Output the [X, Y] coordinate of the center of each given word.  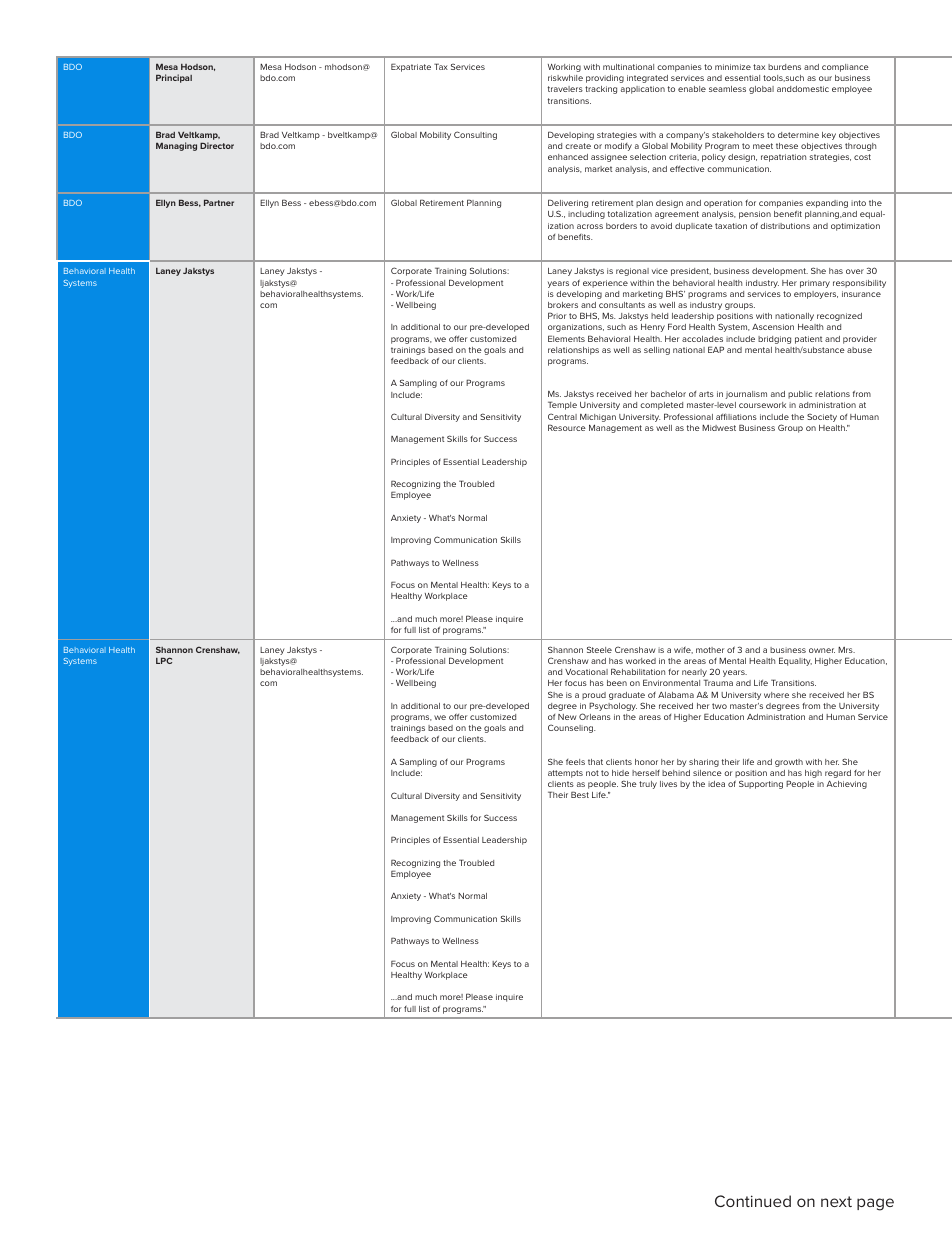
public [800, 395]
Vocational [586, 672]
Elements [566, 338]
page [875, 1204]
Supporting [761, 784]
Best [580, 794]
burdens [784, 67]
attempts [565, 774]
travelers [565, 89]
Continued [753, 1201]
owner [822, 650]
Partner [219, 203]
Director [217, 145]
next [836, 1201]
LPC [164, 660]
